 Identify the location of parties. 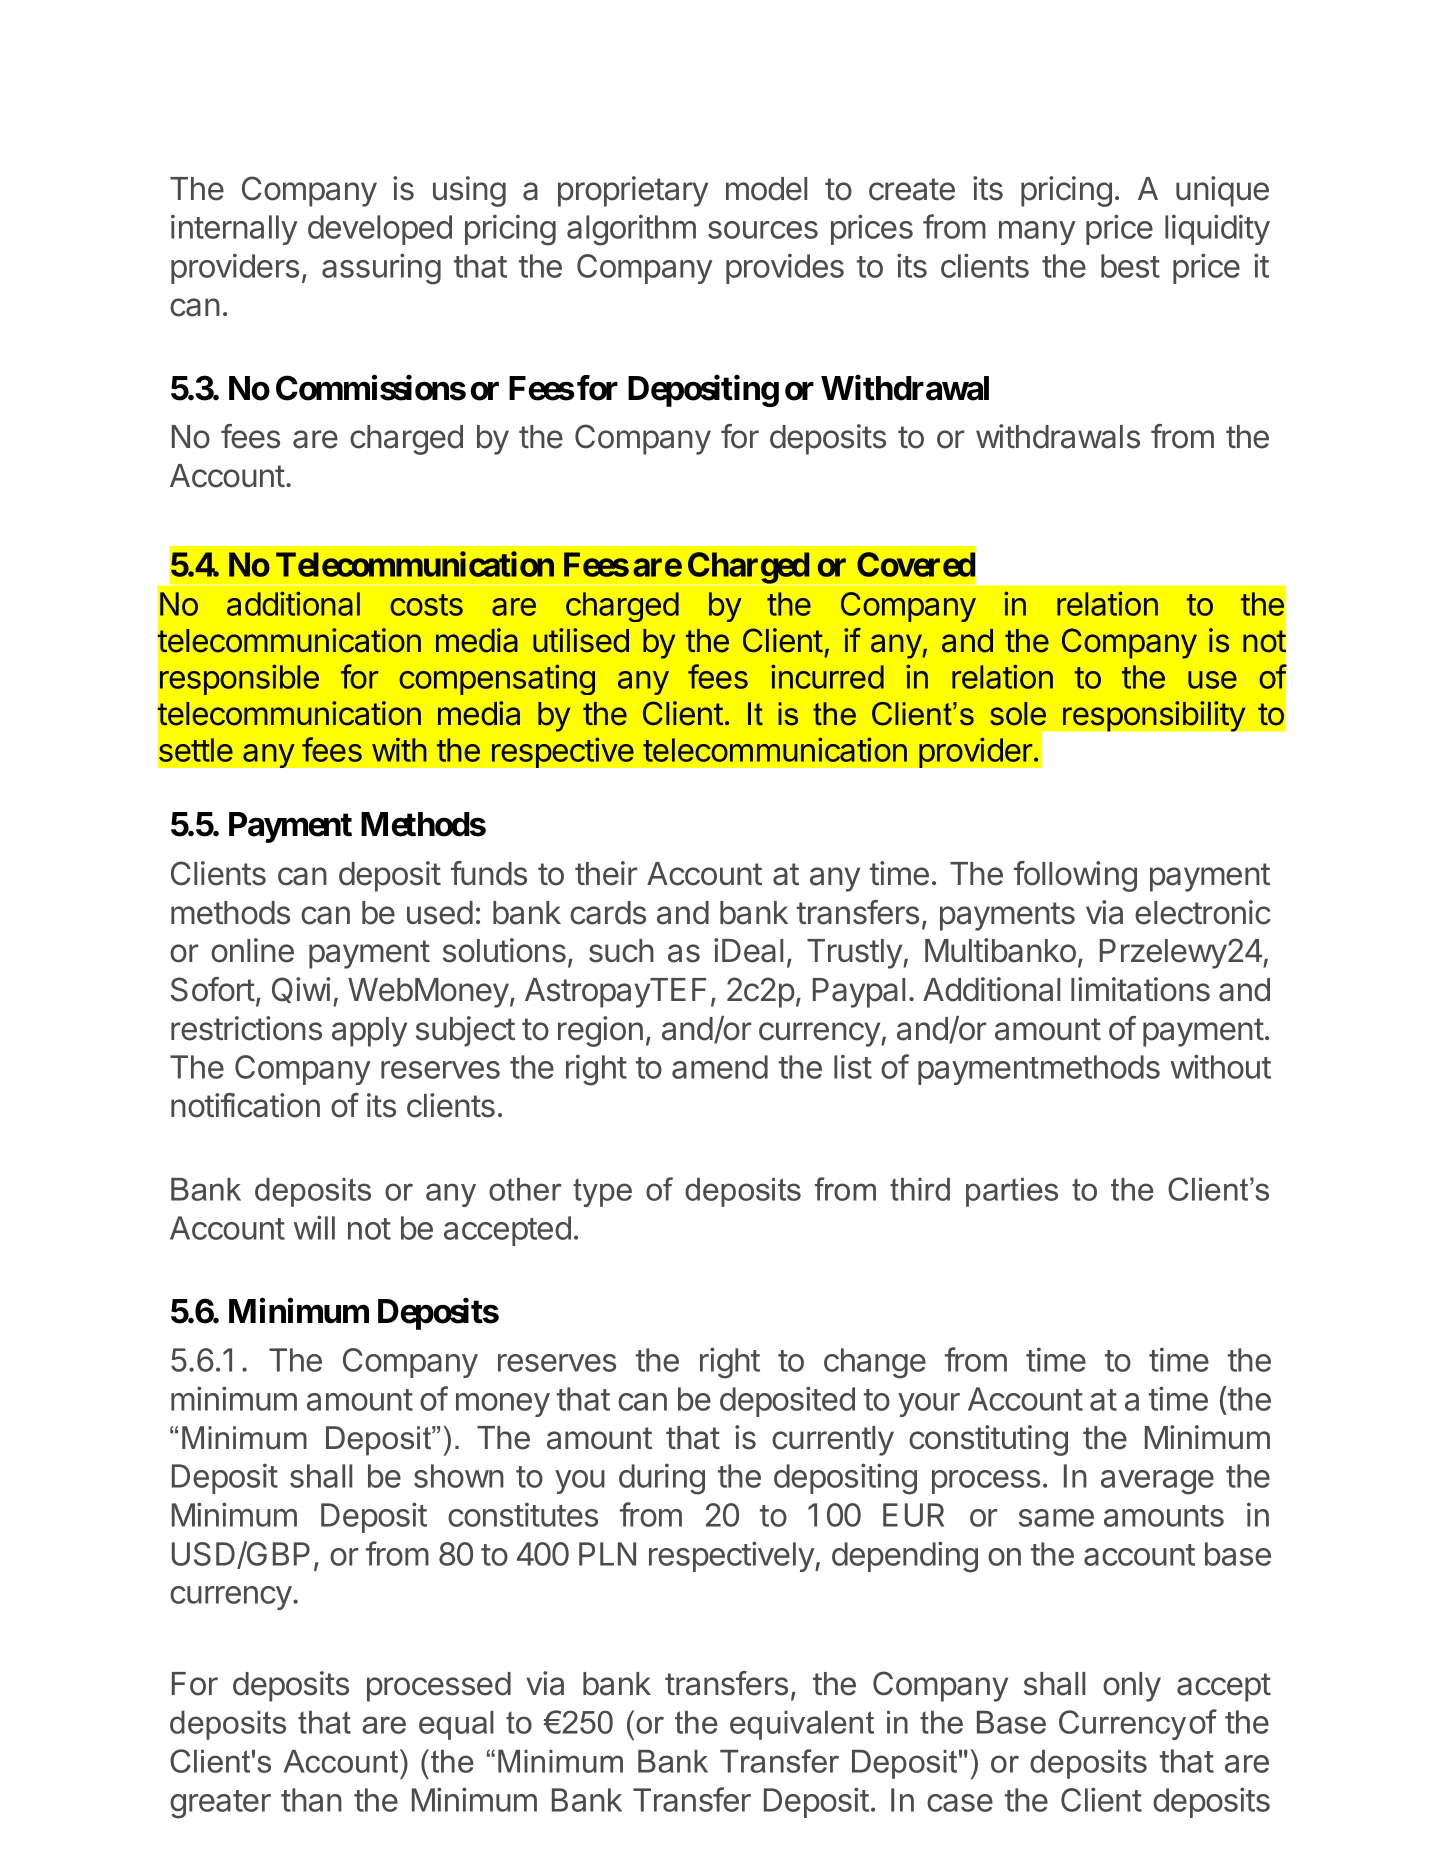
(1012, 1192).
